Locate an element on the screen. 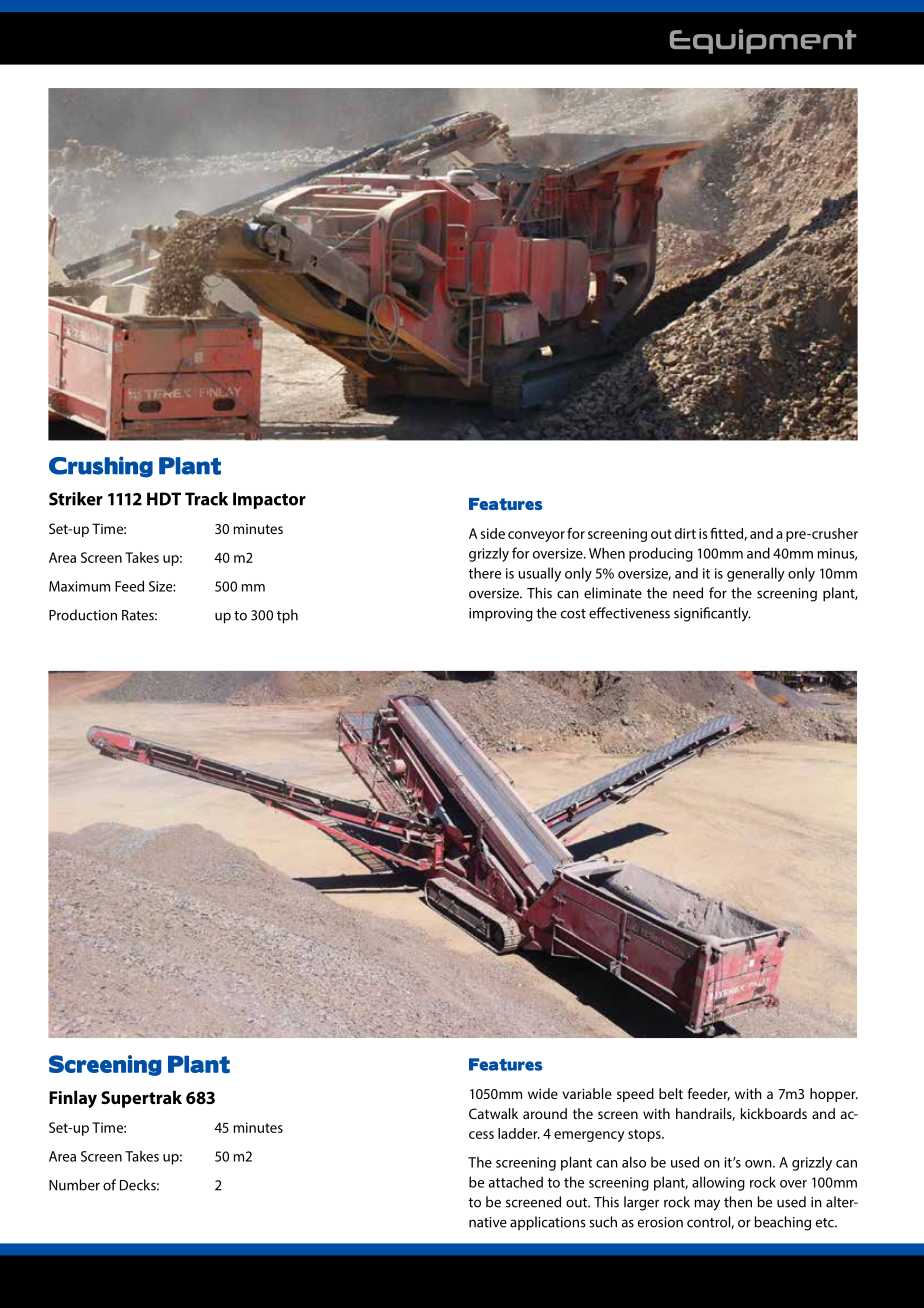 This screenshot has width=924, height=1308. significantly is located at coordinates (712, 614).
